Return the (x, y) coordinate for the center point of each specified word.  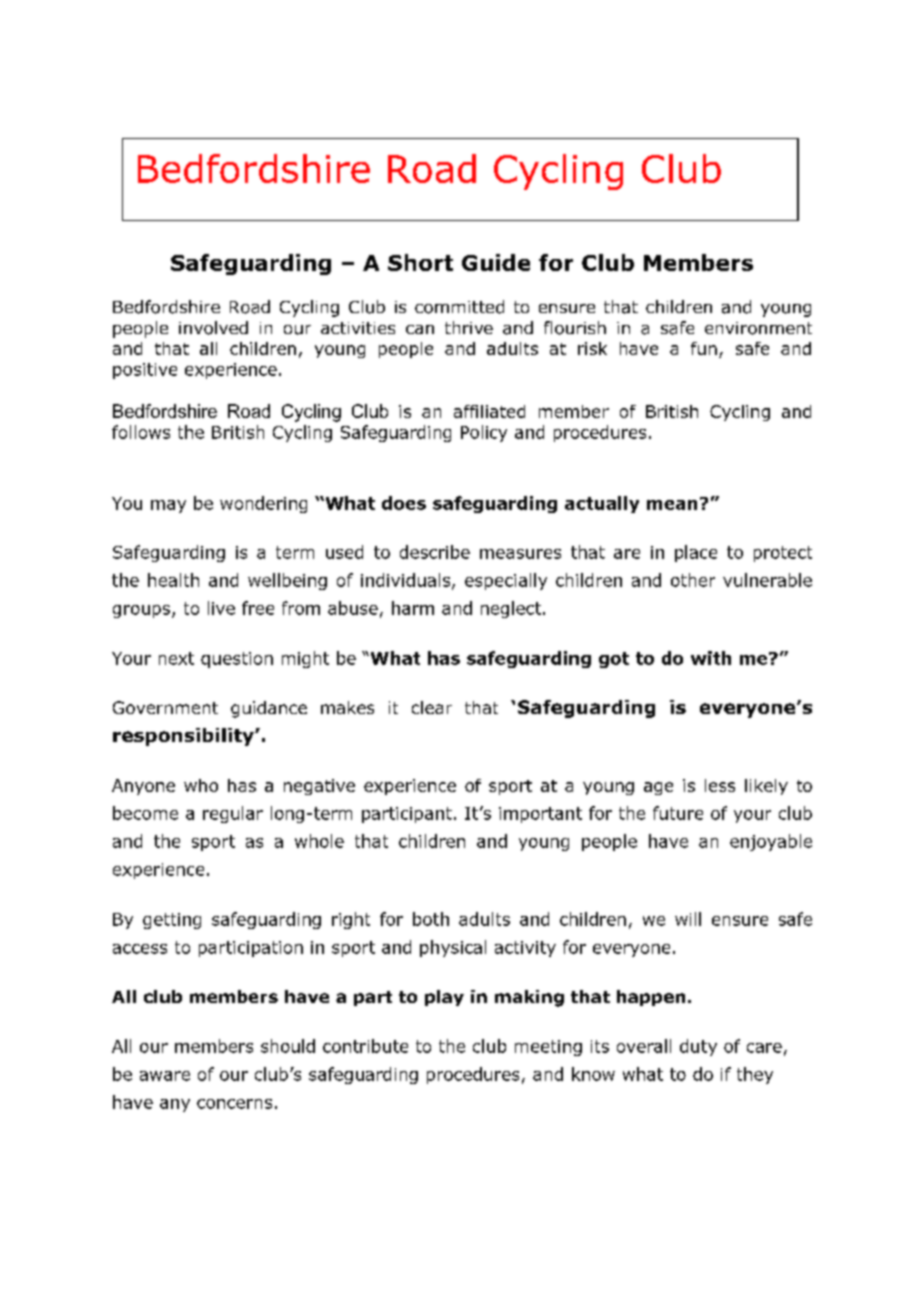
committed (459, 307)
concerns (234, 1104)
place (696, 553)
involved (213, 328)
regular (233, 814)
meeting (548, 1048)
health (173, 580)
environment (758, 328)
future (678, 813)
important (540, 815)
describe (435, 552)
